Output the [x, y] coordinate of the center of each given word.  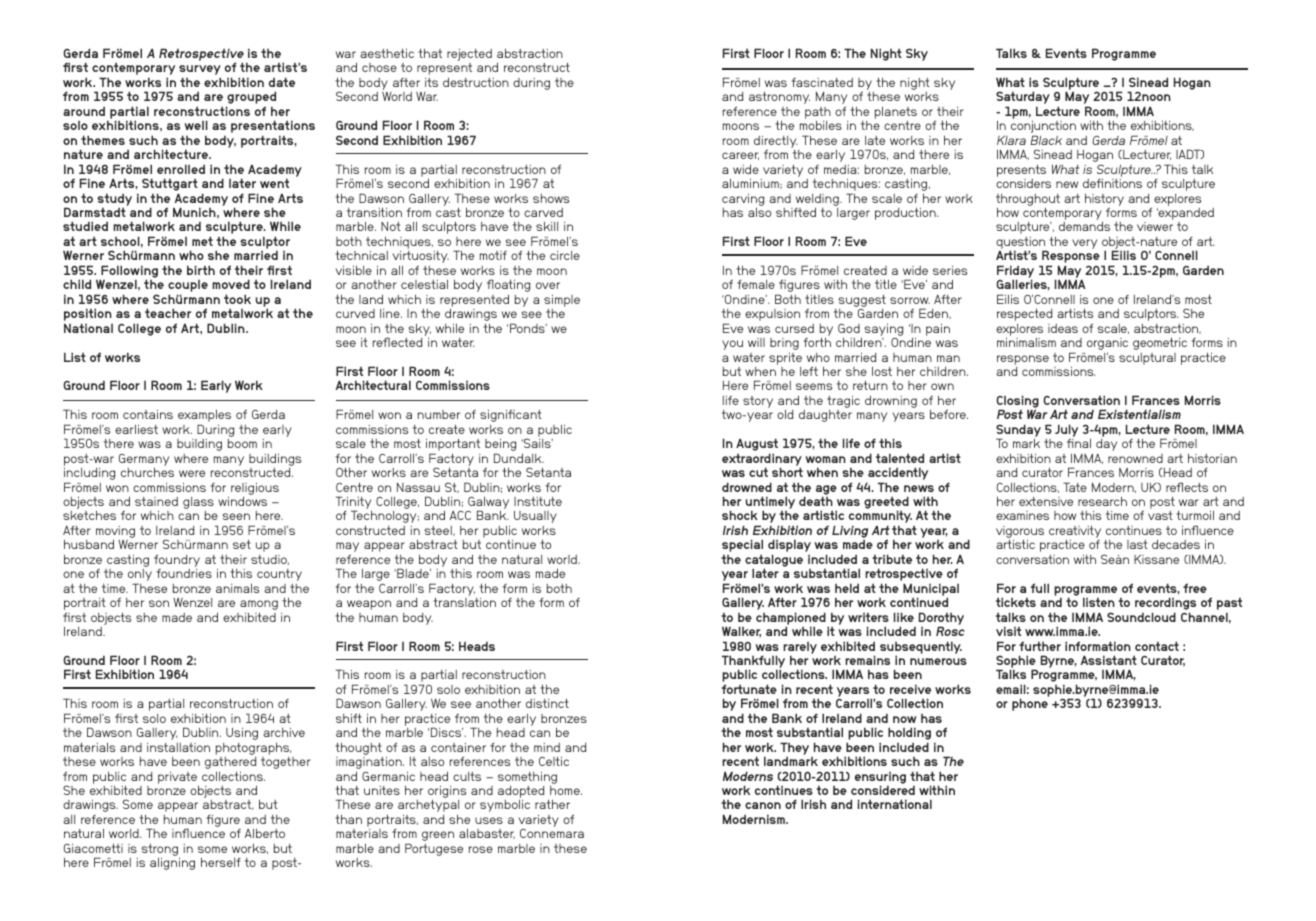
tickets [1016, 602]
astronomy [779, 97]
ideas [1063, 328]
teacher [168, 313]
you [732, 345]
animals [237, 588]
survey [200, 71]
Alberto [265, 833]
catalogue [774, 561]
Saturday [1023, 99]
